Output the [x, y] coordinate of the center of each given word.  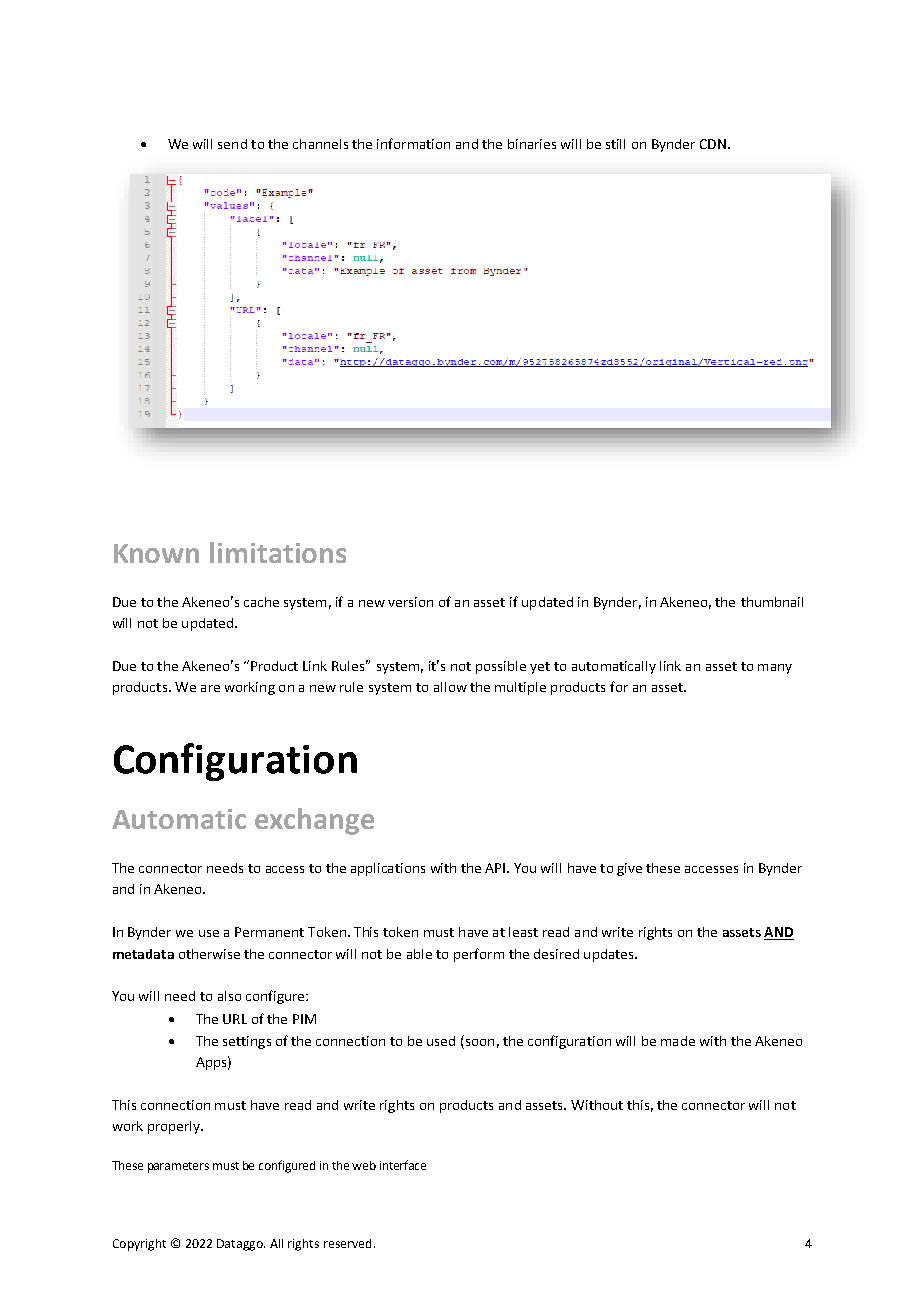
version [410, 602]
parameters [178, 1167]
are [210, 688]
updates [610, 955]
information [413, 143]
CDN [713, 144]
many [775, 669]
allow [450, 687]
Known [156, 553]
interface [403, 1165]
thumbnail [772, 602]
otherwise [209, 954]
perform [479, 955]
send [232, 144]
